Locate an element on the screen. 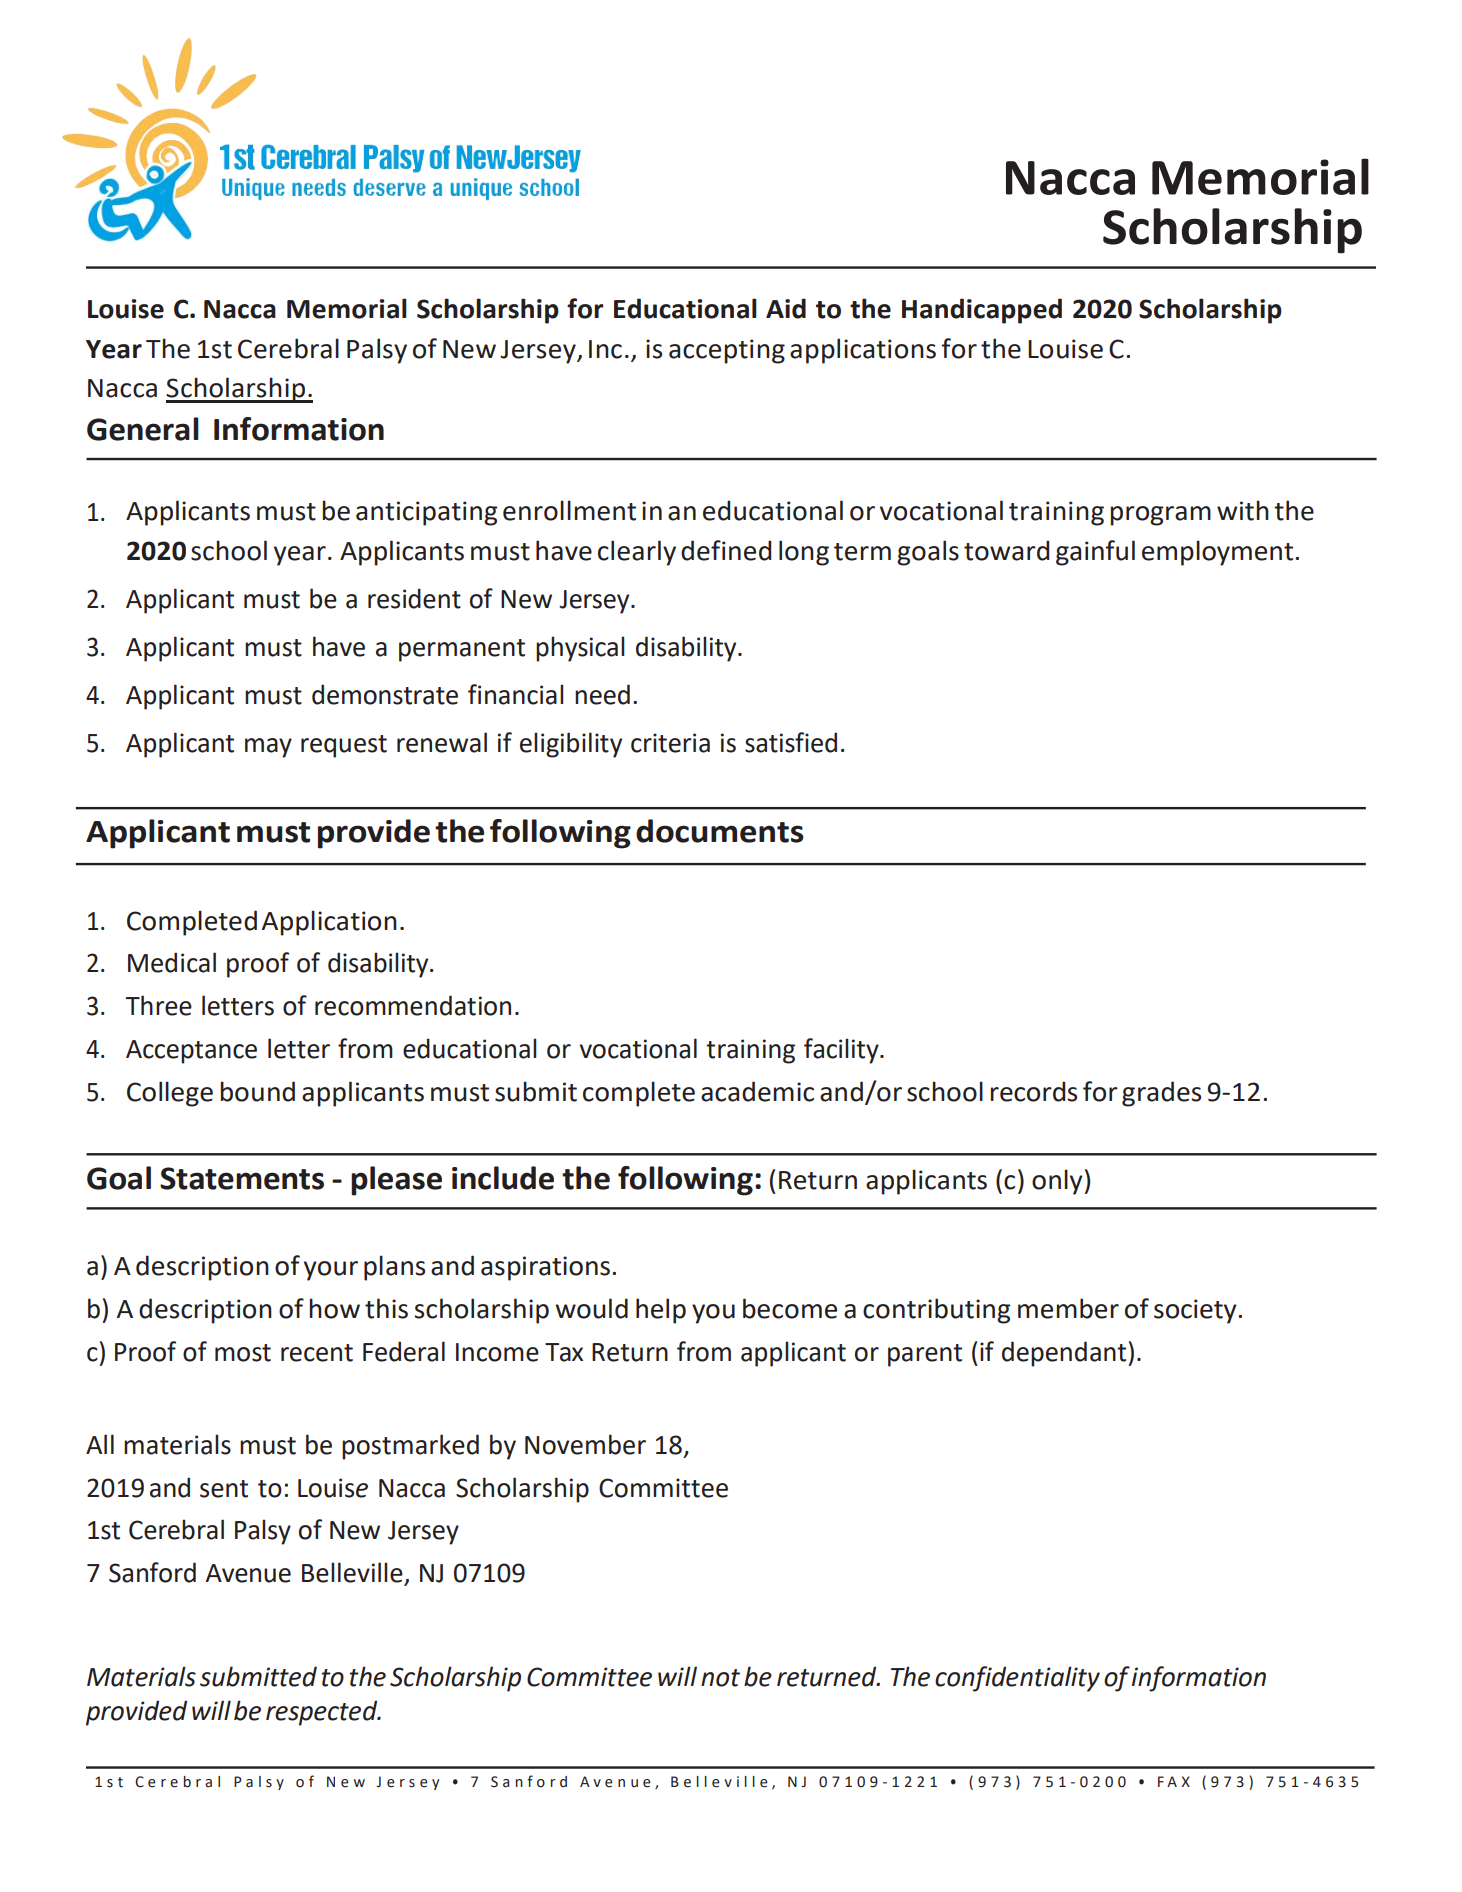  Three is located at coordinates (159, 1005).
